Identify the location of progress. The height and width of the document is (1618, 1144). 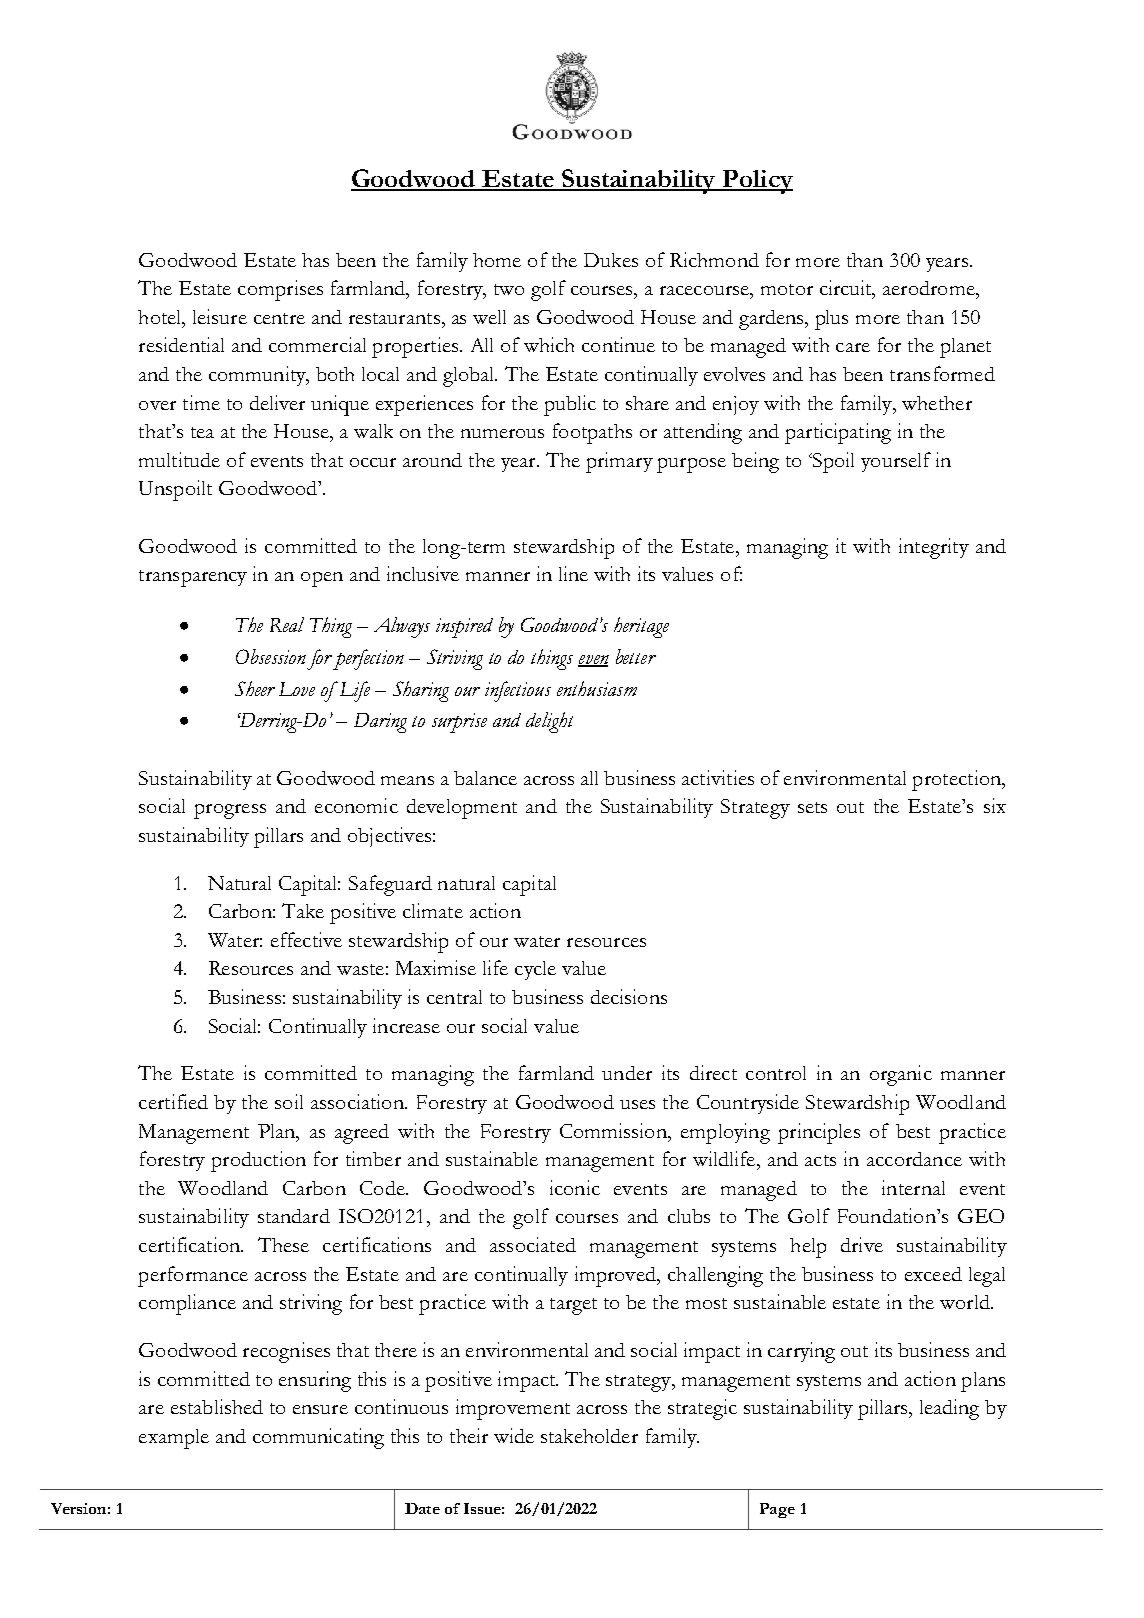
(230, 811).
